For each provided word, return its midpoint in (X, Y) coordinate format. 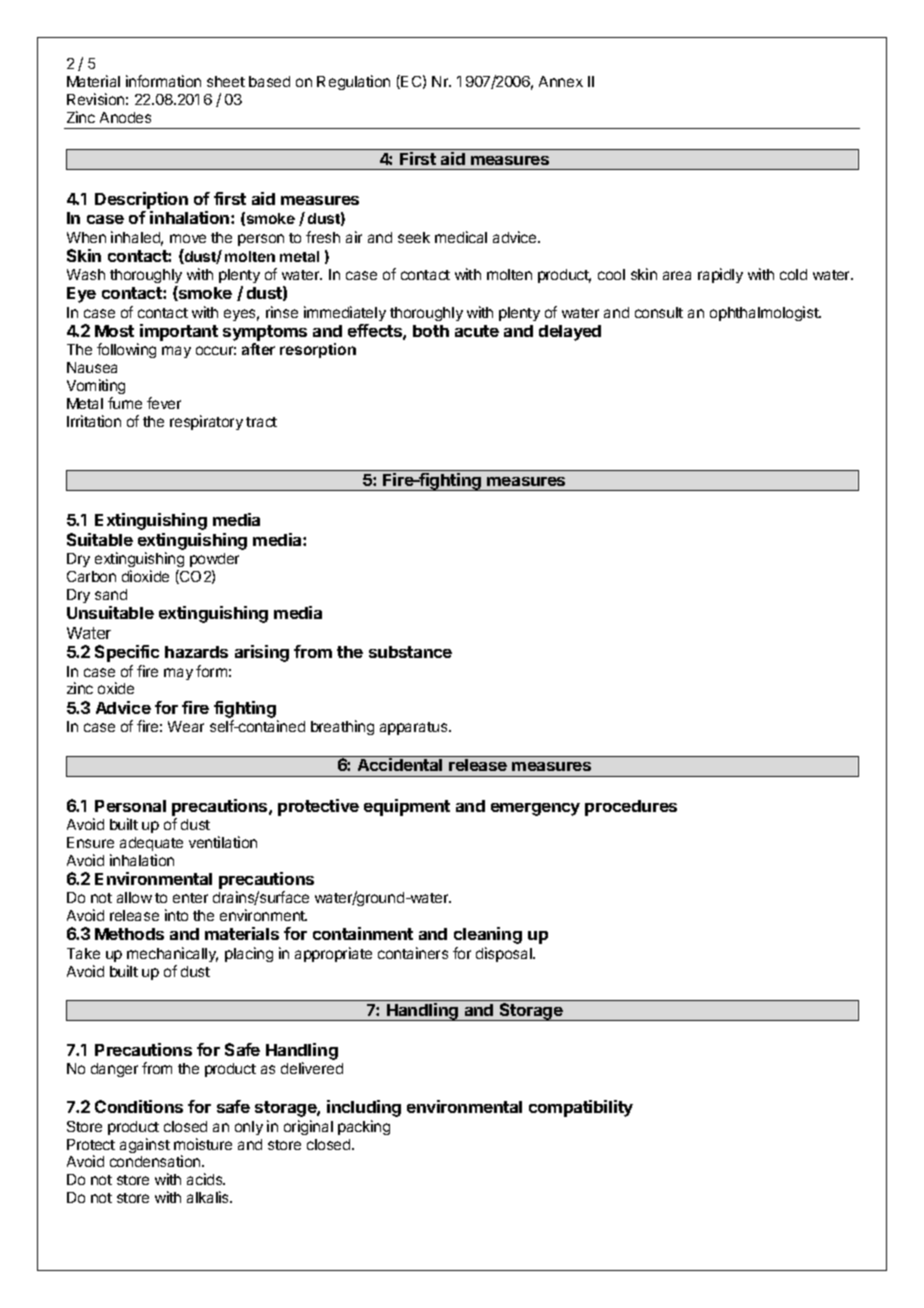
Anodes (125, 117)
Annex (561, 81)
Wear (186, 726)
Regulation (353, 82)
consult (659, 312)
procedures (631, 808)
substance (410, 652)
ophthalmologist (765, 313)
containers (413, 953)
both (431, 331)
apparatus (415, 728)
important (179, 332)
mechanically (172, 954)
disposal (505, 954)
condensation (156, 1161)
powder (214, 560)
